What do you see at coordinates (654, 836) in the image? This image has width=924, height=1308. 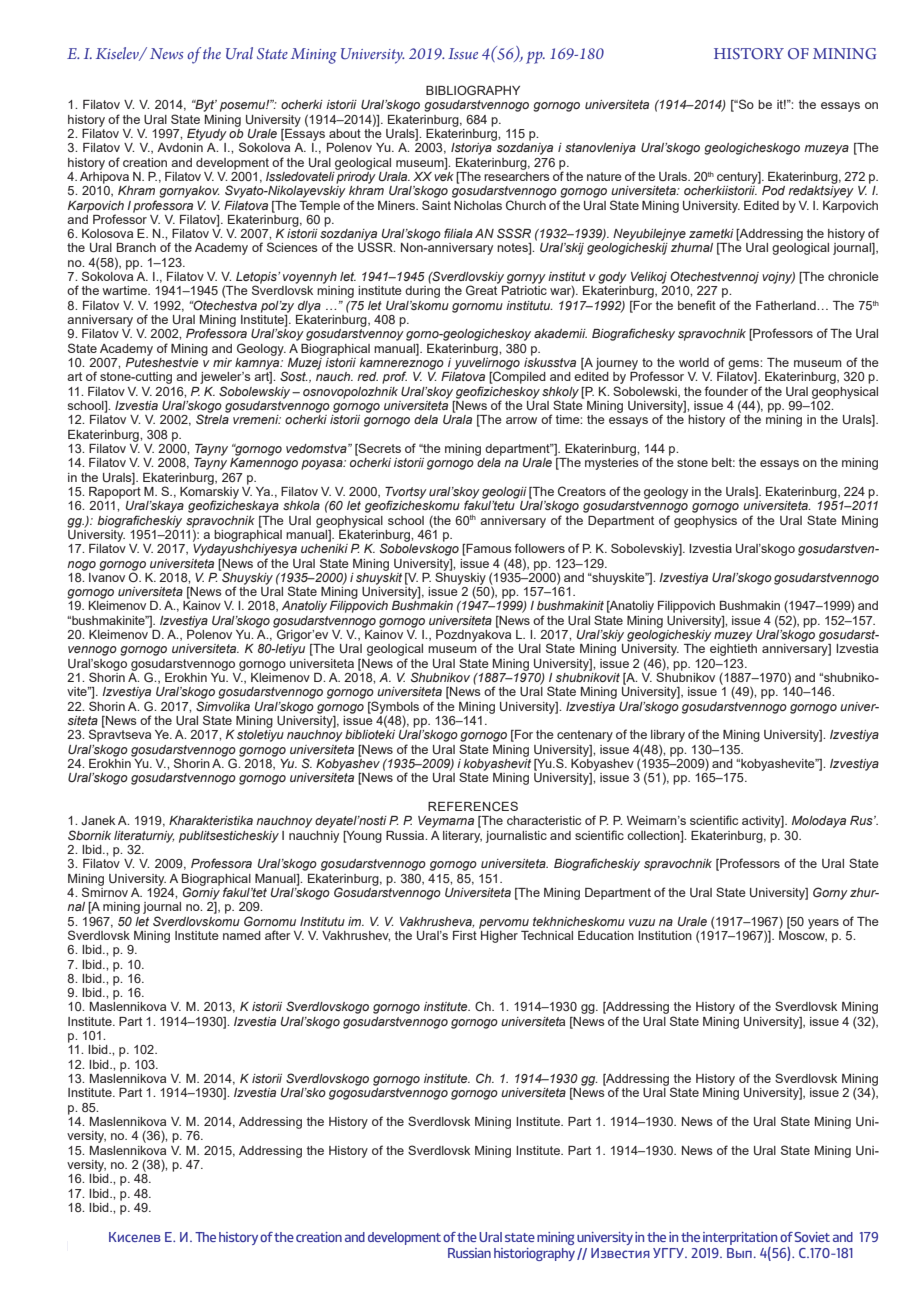 I see `collection` at bounding box center [654, 836].
